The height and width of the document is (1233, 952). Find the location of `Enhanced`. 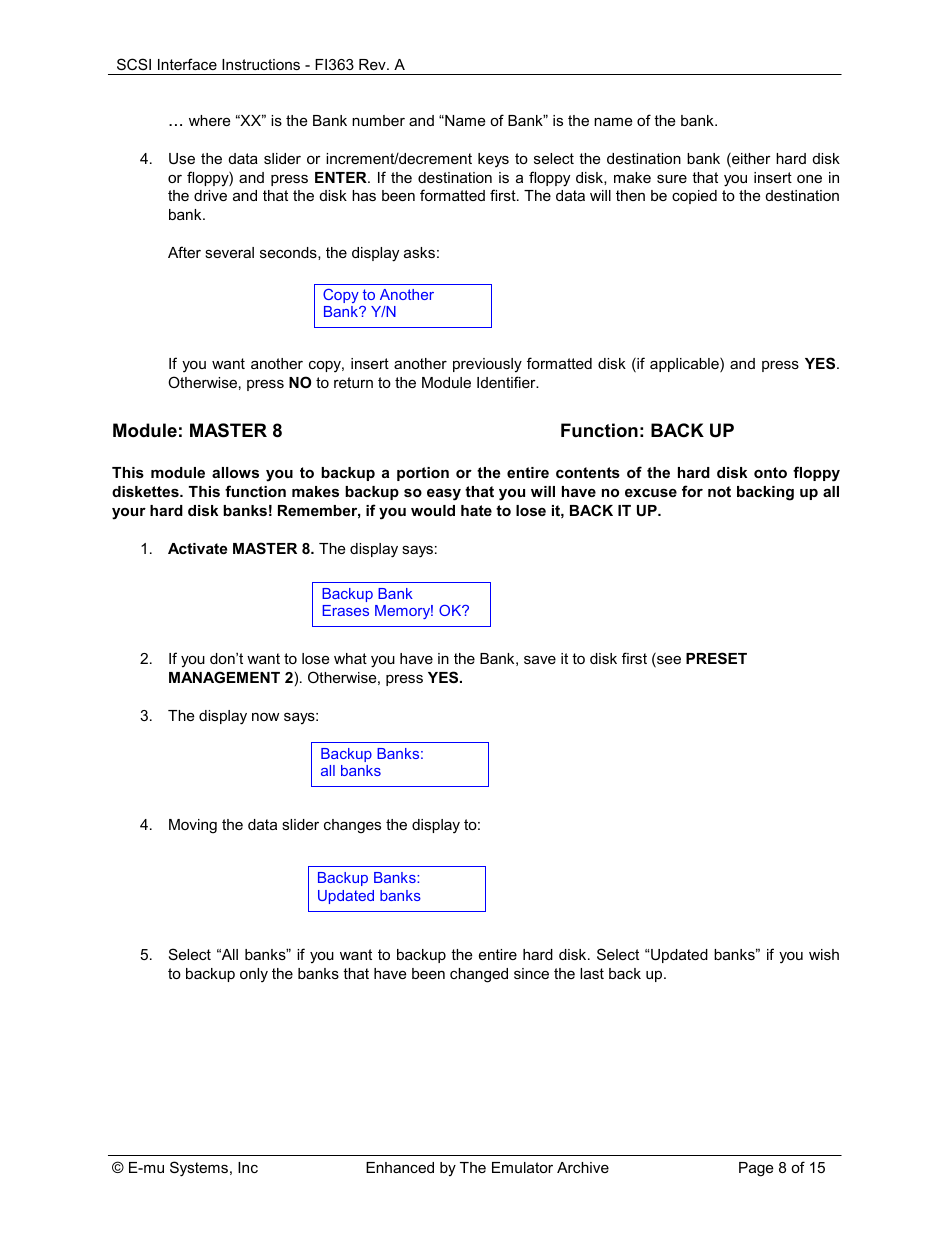

Enhanced is located at coordinates (400, 1167).
